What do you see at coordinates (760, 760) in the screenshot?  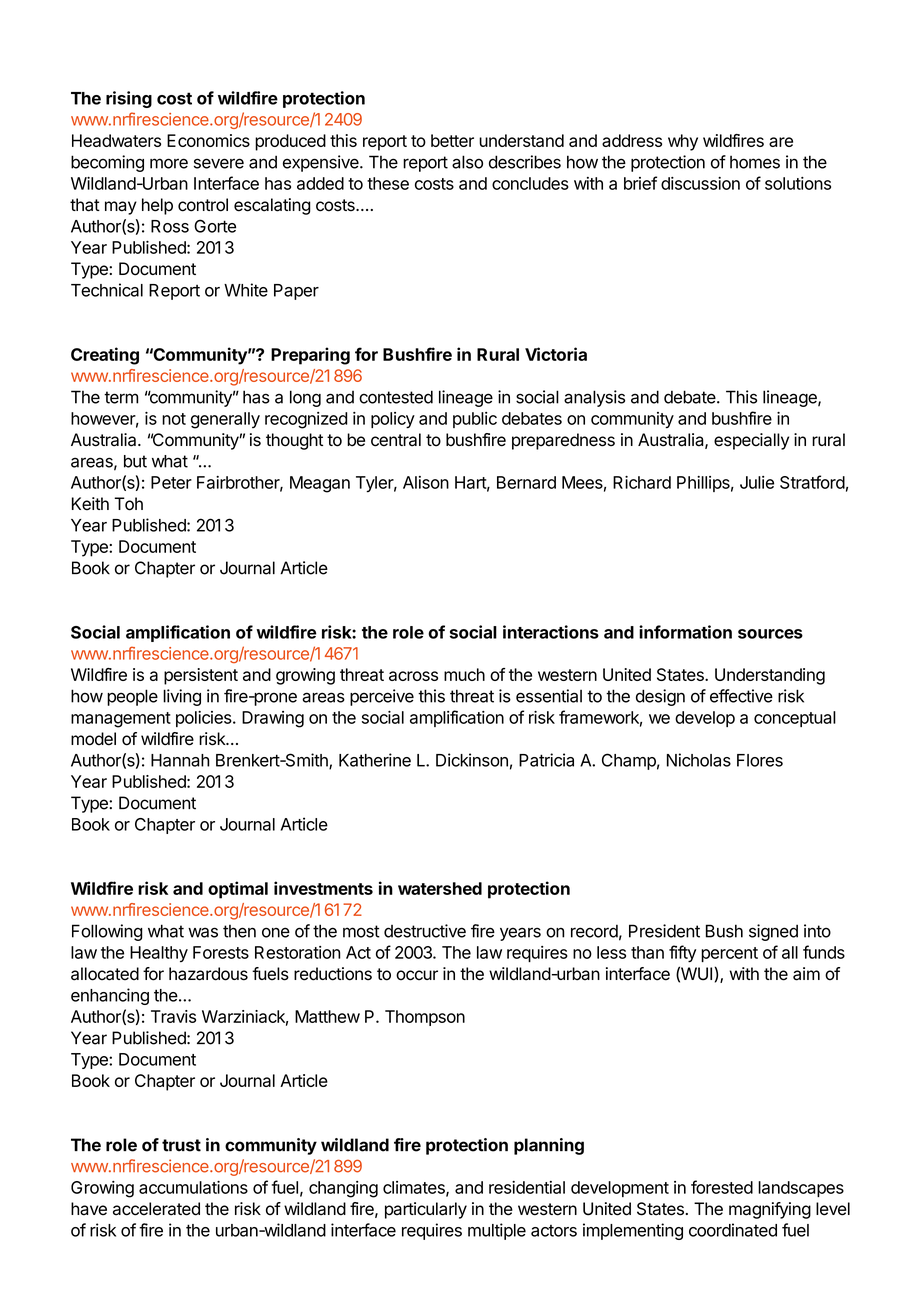 I see `Flores` at bounding box center [760, 760].
